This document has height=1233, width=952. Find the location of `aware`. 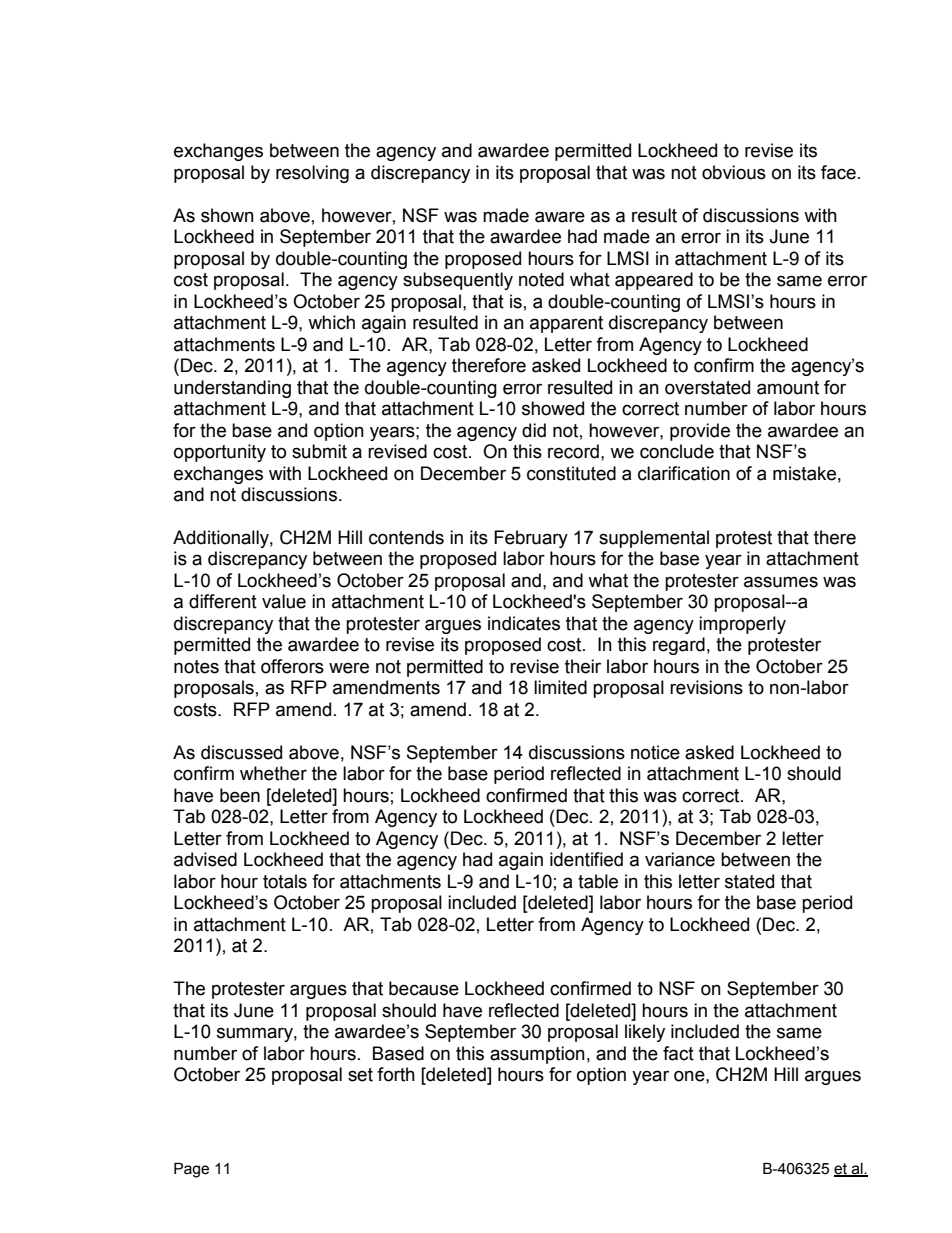

aware is located at coordinates (560, 217).
